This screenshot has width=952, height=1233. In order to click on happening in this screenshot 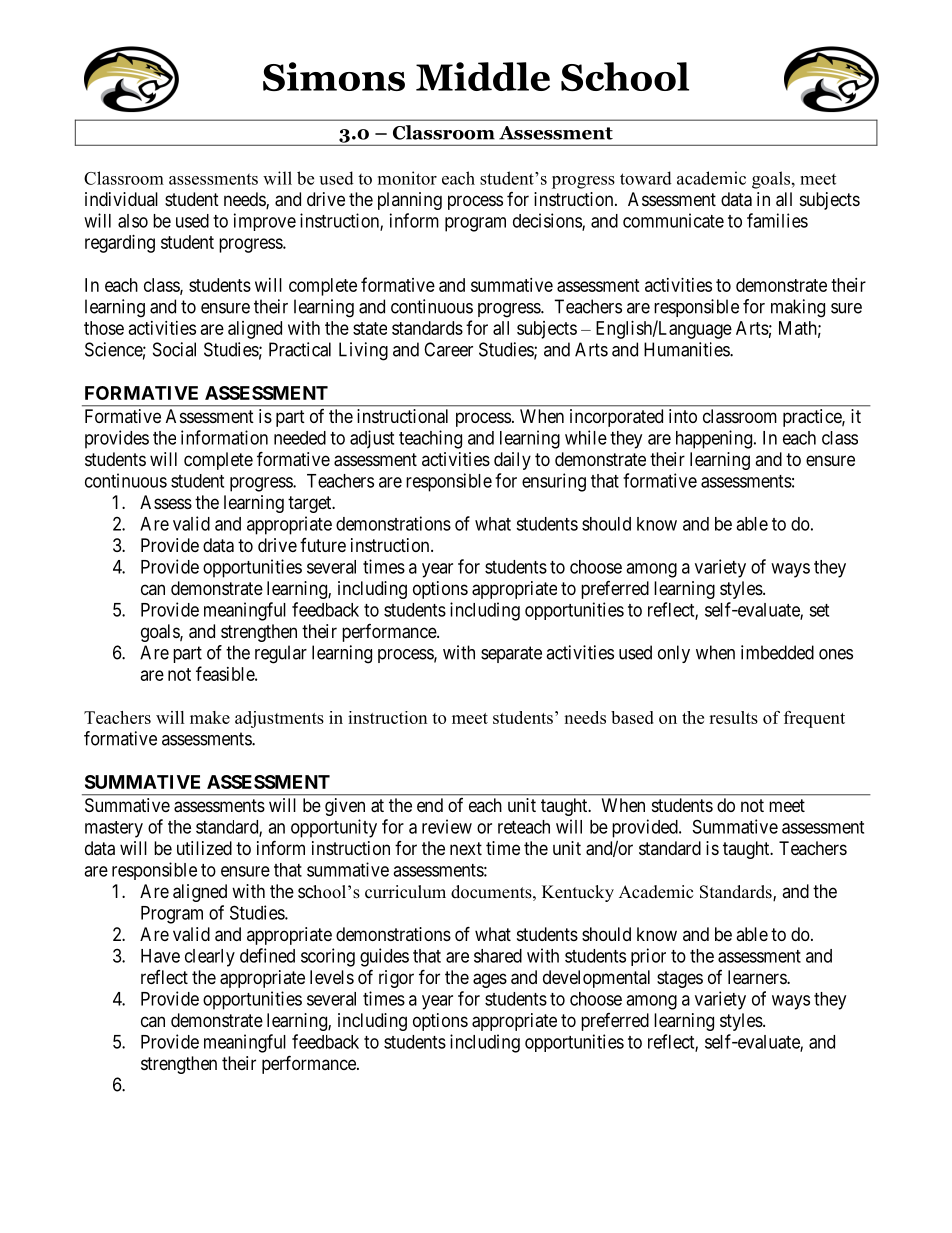, I will do `click(715, 439)`.
